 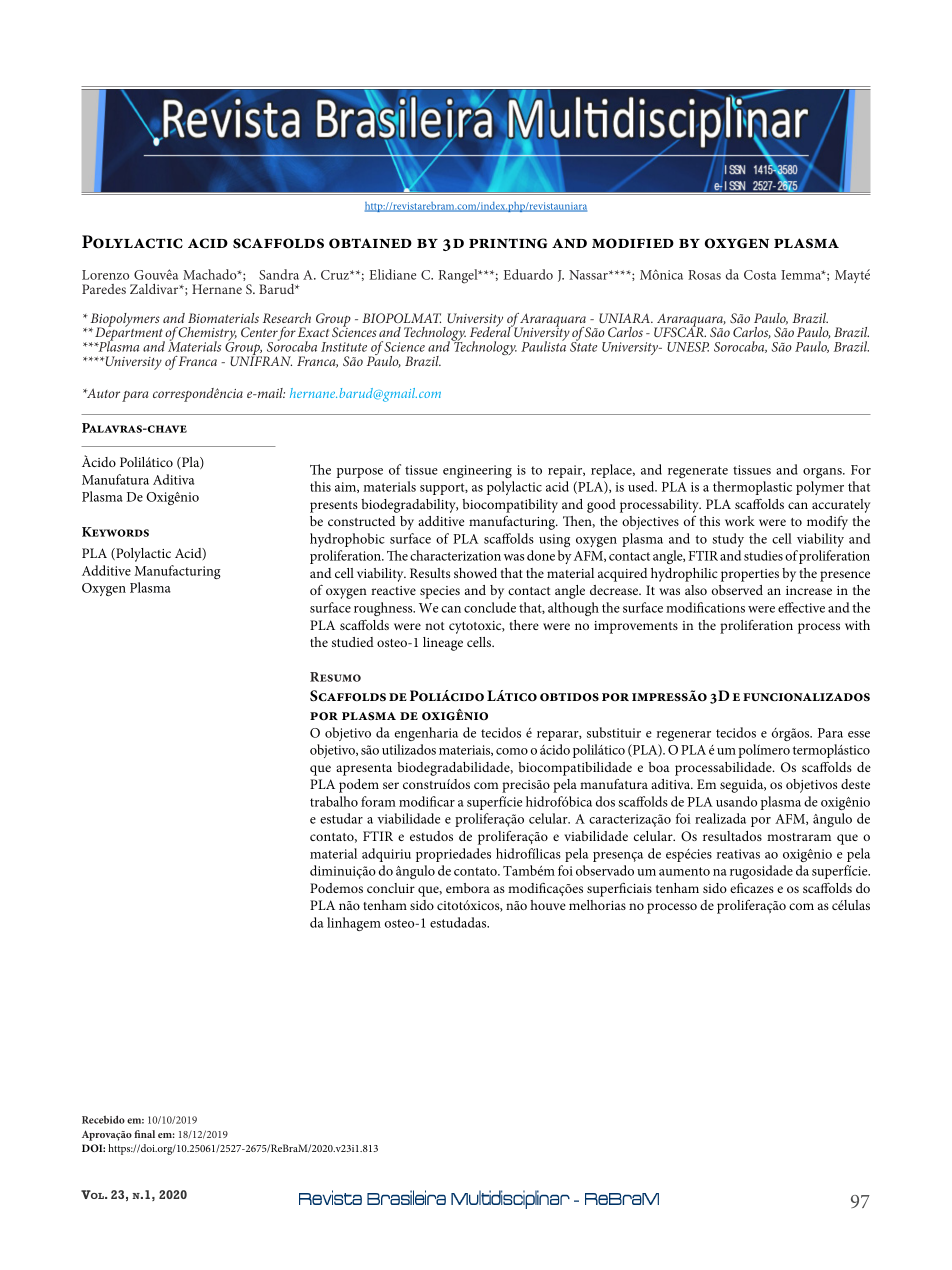 I want to click on thermoplastic, so click(x=752, y=488).
